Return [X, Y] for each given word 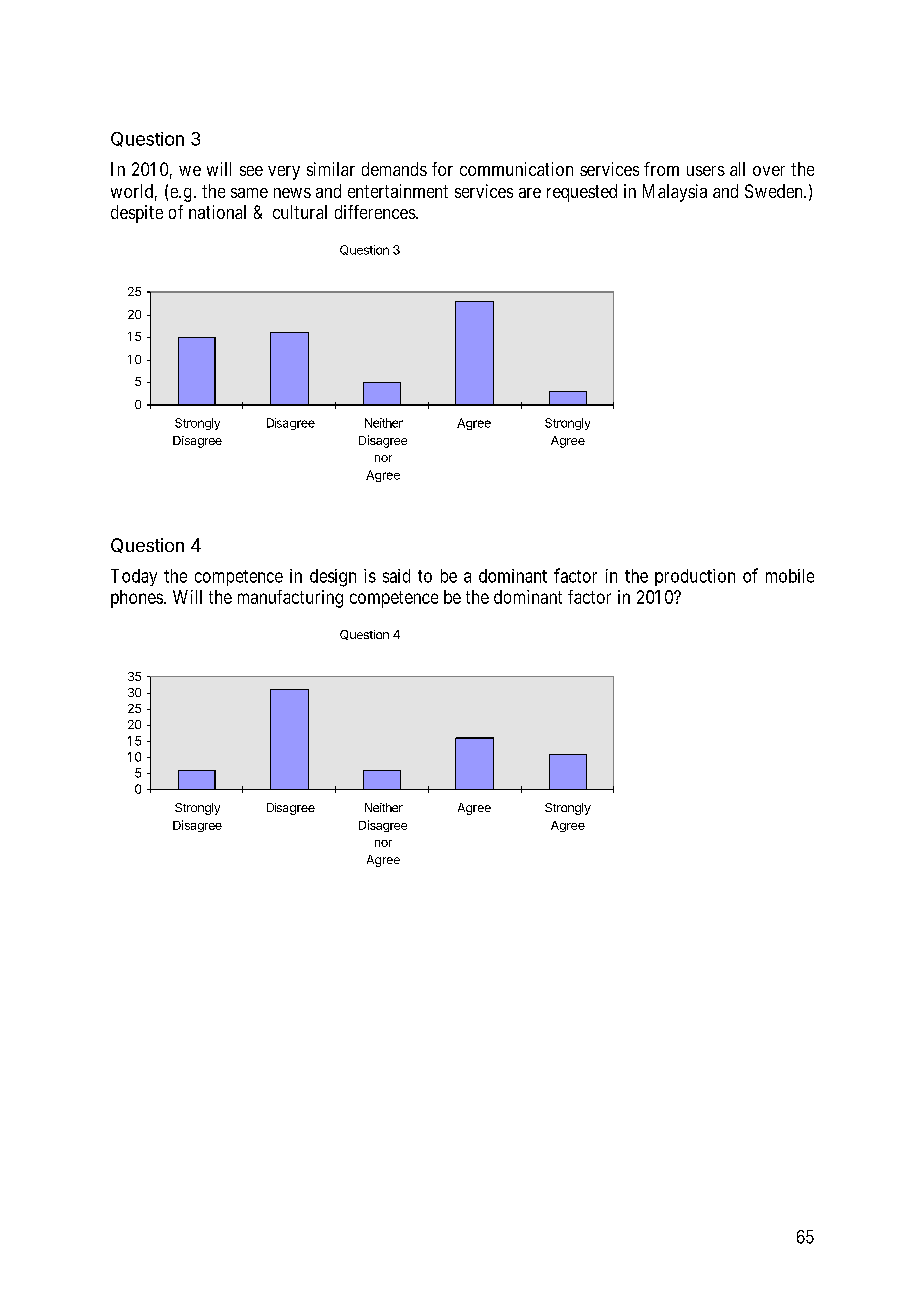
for [442, 169]
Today [134, 577]
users [706, 171]
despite [137, 214]
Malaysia [675, 193]
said [396, 576]
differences [376, 212]
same [249, 193]
